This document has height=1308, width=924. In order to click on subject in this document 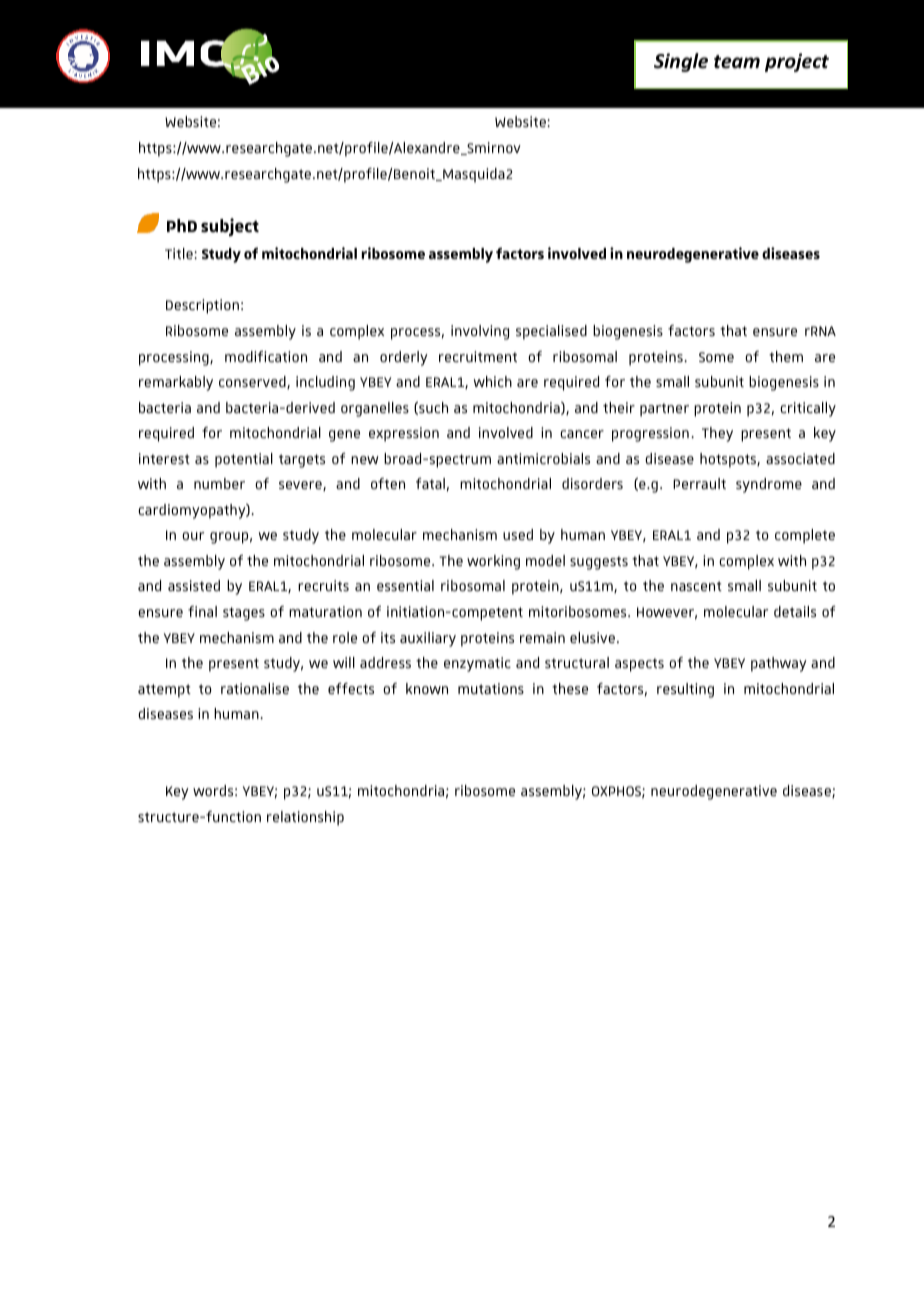, I will do `click(230, 227)`.
